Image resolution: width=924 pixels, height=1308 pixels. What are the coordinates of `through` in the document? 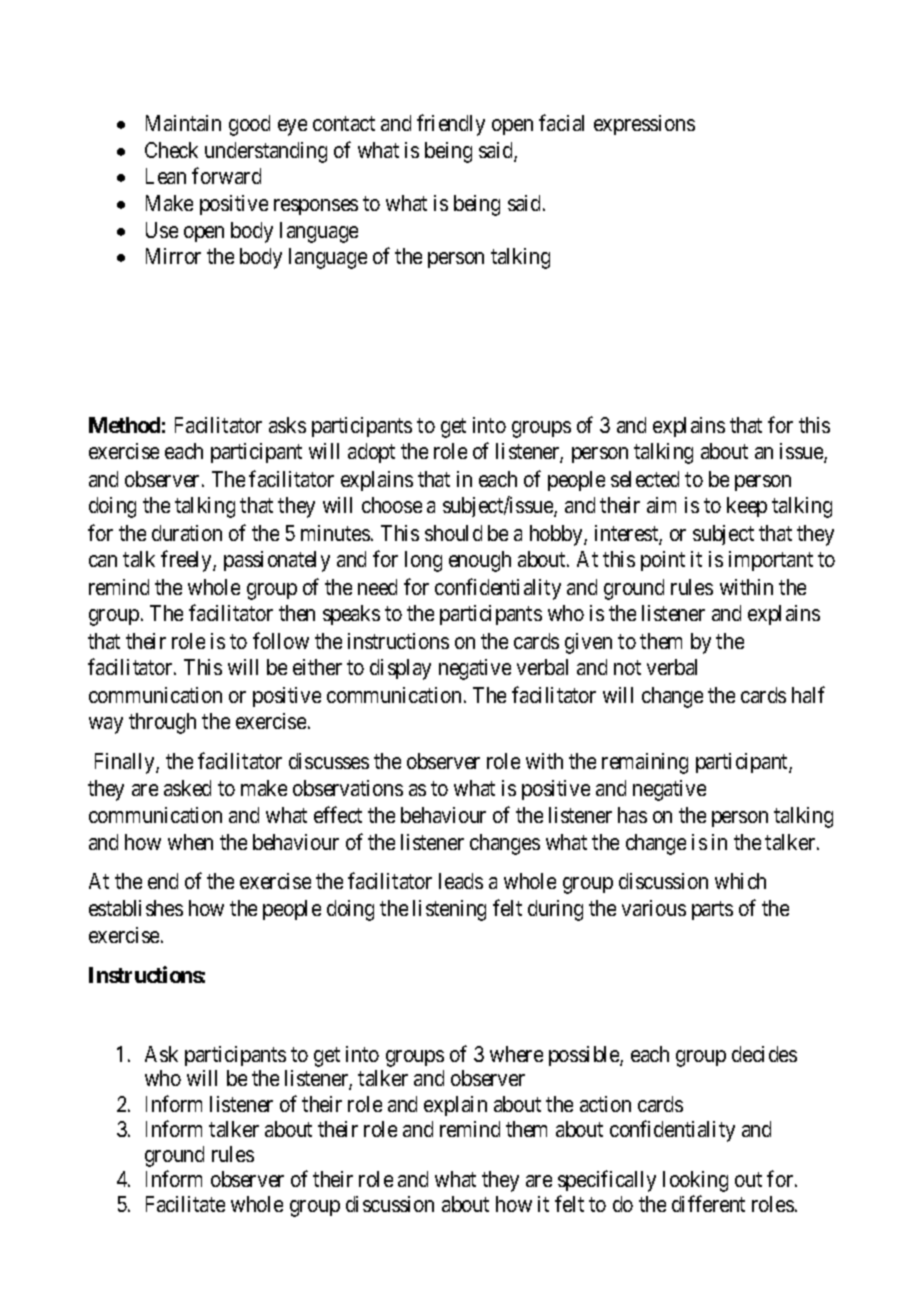 It's located at (162, 723).
